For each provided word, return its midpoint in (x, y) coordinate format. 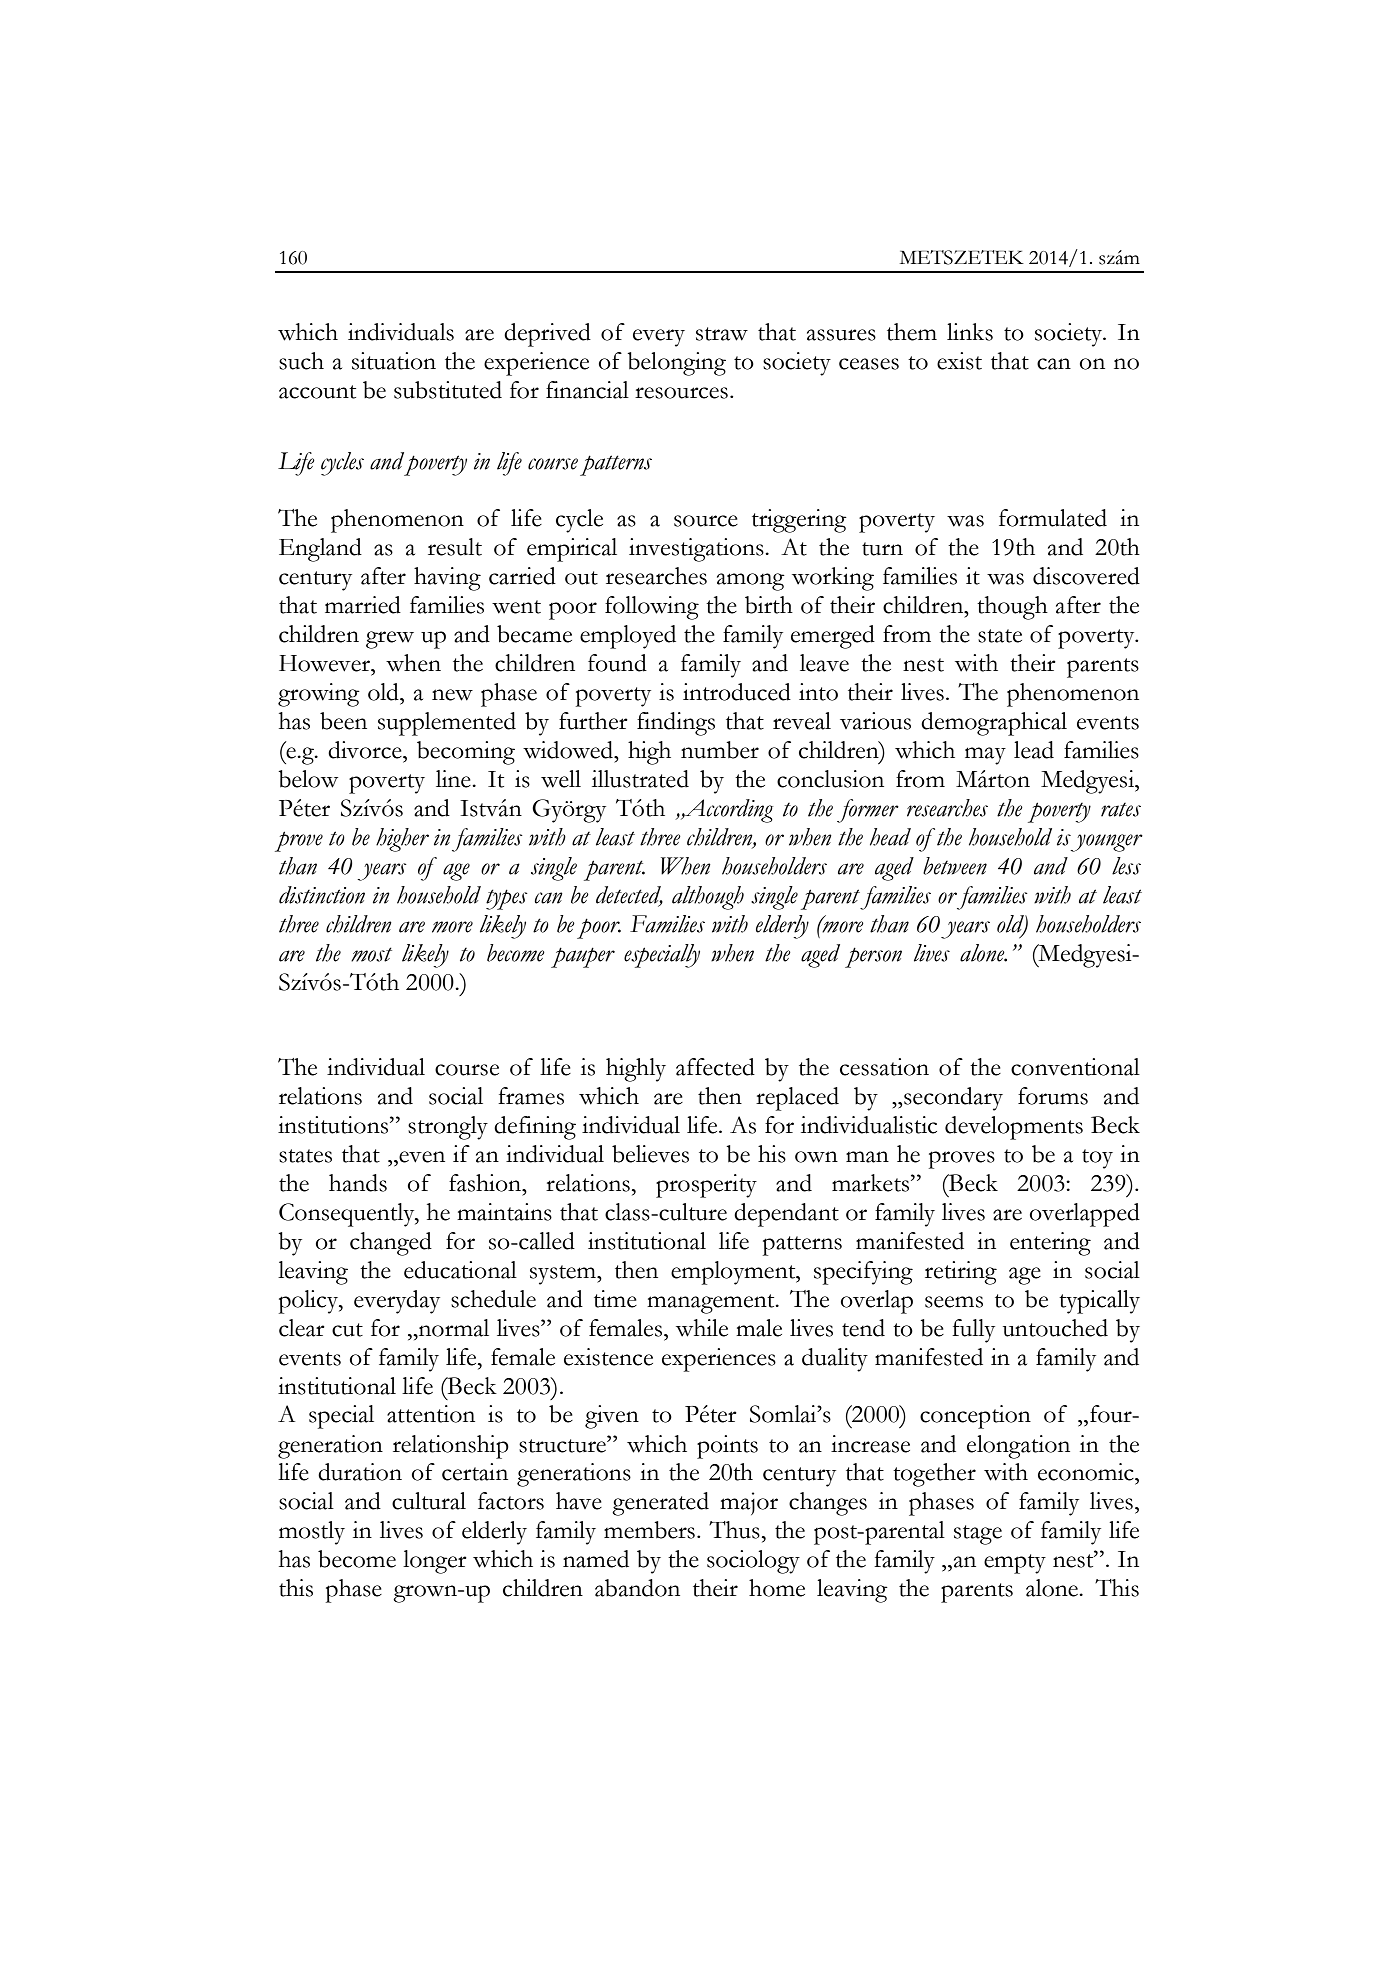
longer (435, 1562)
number (720, 750)
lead (1034, 750)
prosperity (706, 1186)
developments (1014, 1128)
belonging (676, 364)
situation (394, 361)
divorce (366, 750)
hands (358, 1183)
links (970, 332)
